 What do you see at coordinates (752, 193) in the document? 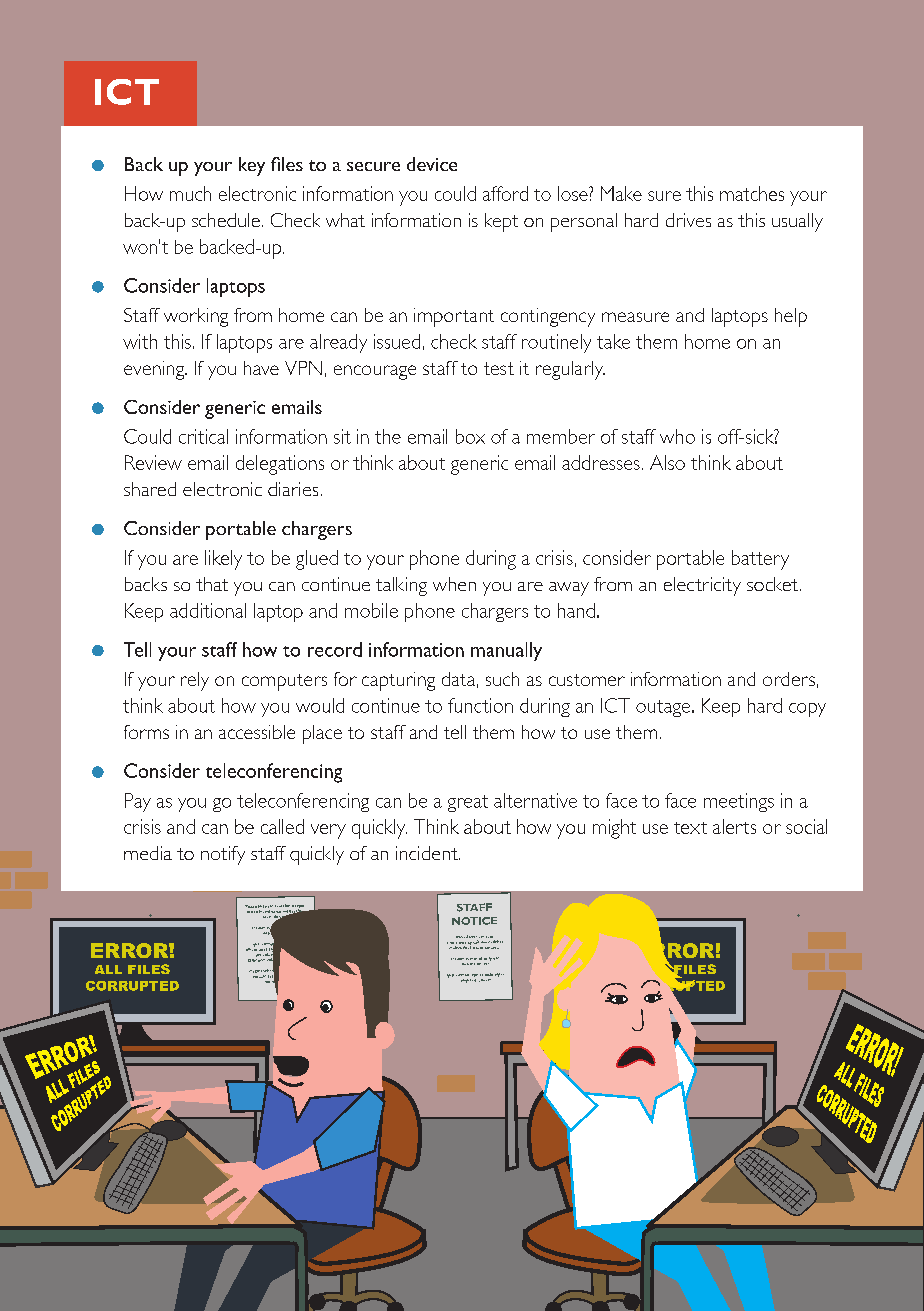
I see `matches` at bounding box center [752, 193].
